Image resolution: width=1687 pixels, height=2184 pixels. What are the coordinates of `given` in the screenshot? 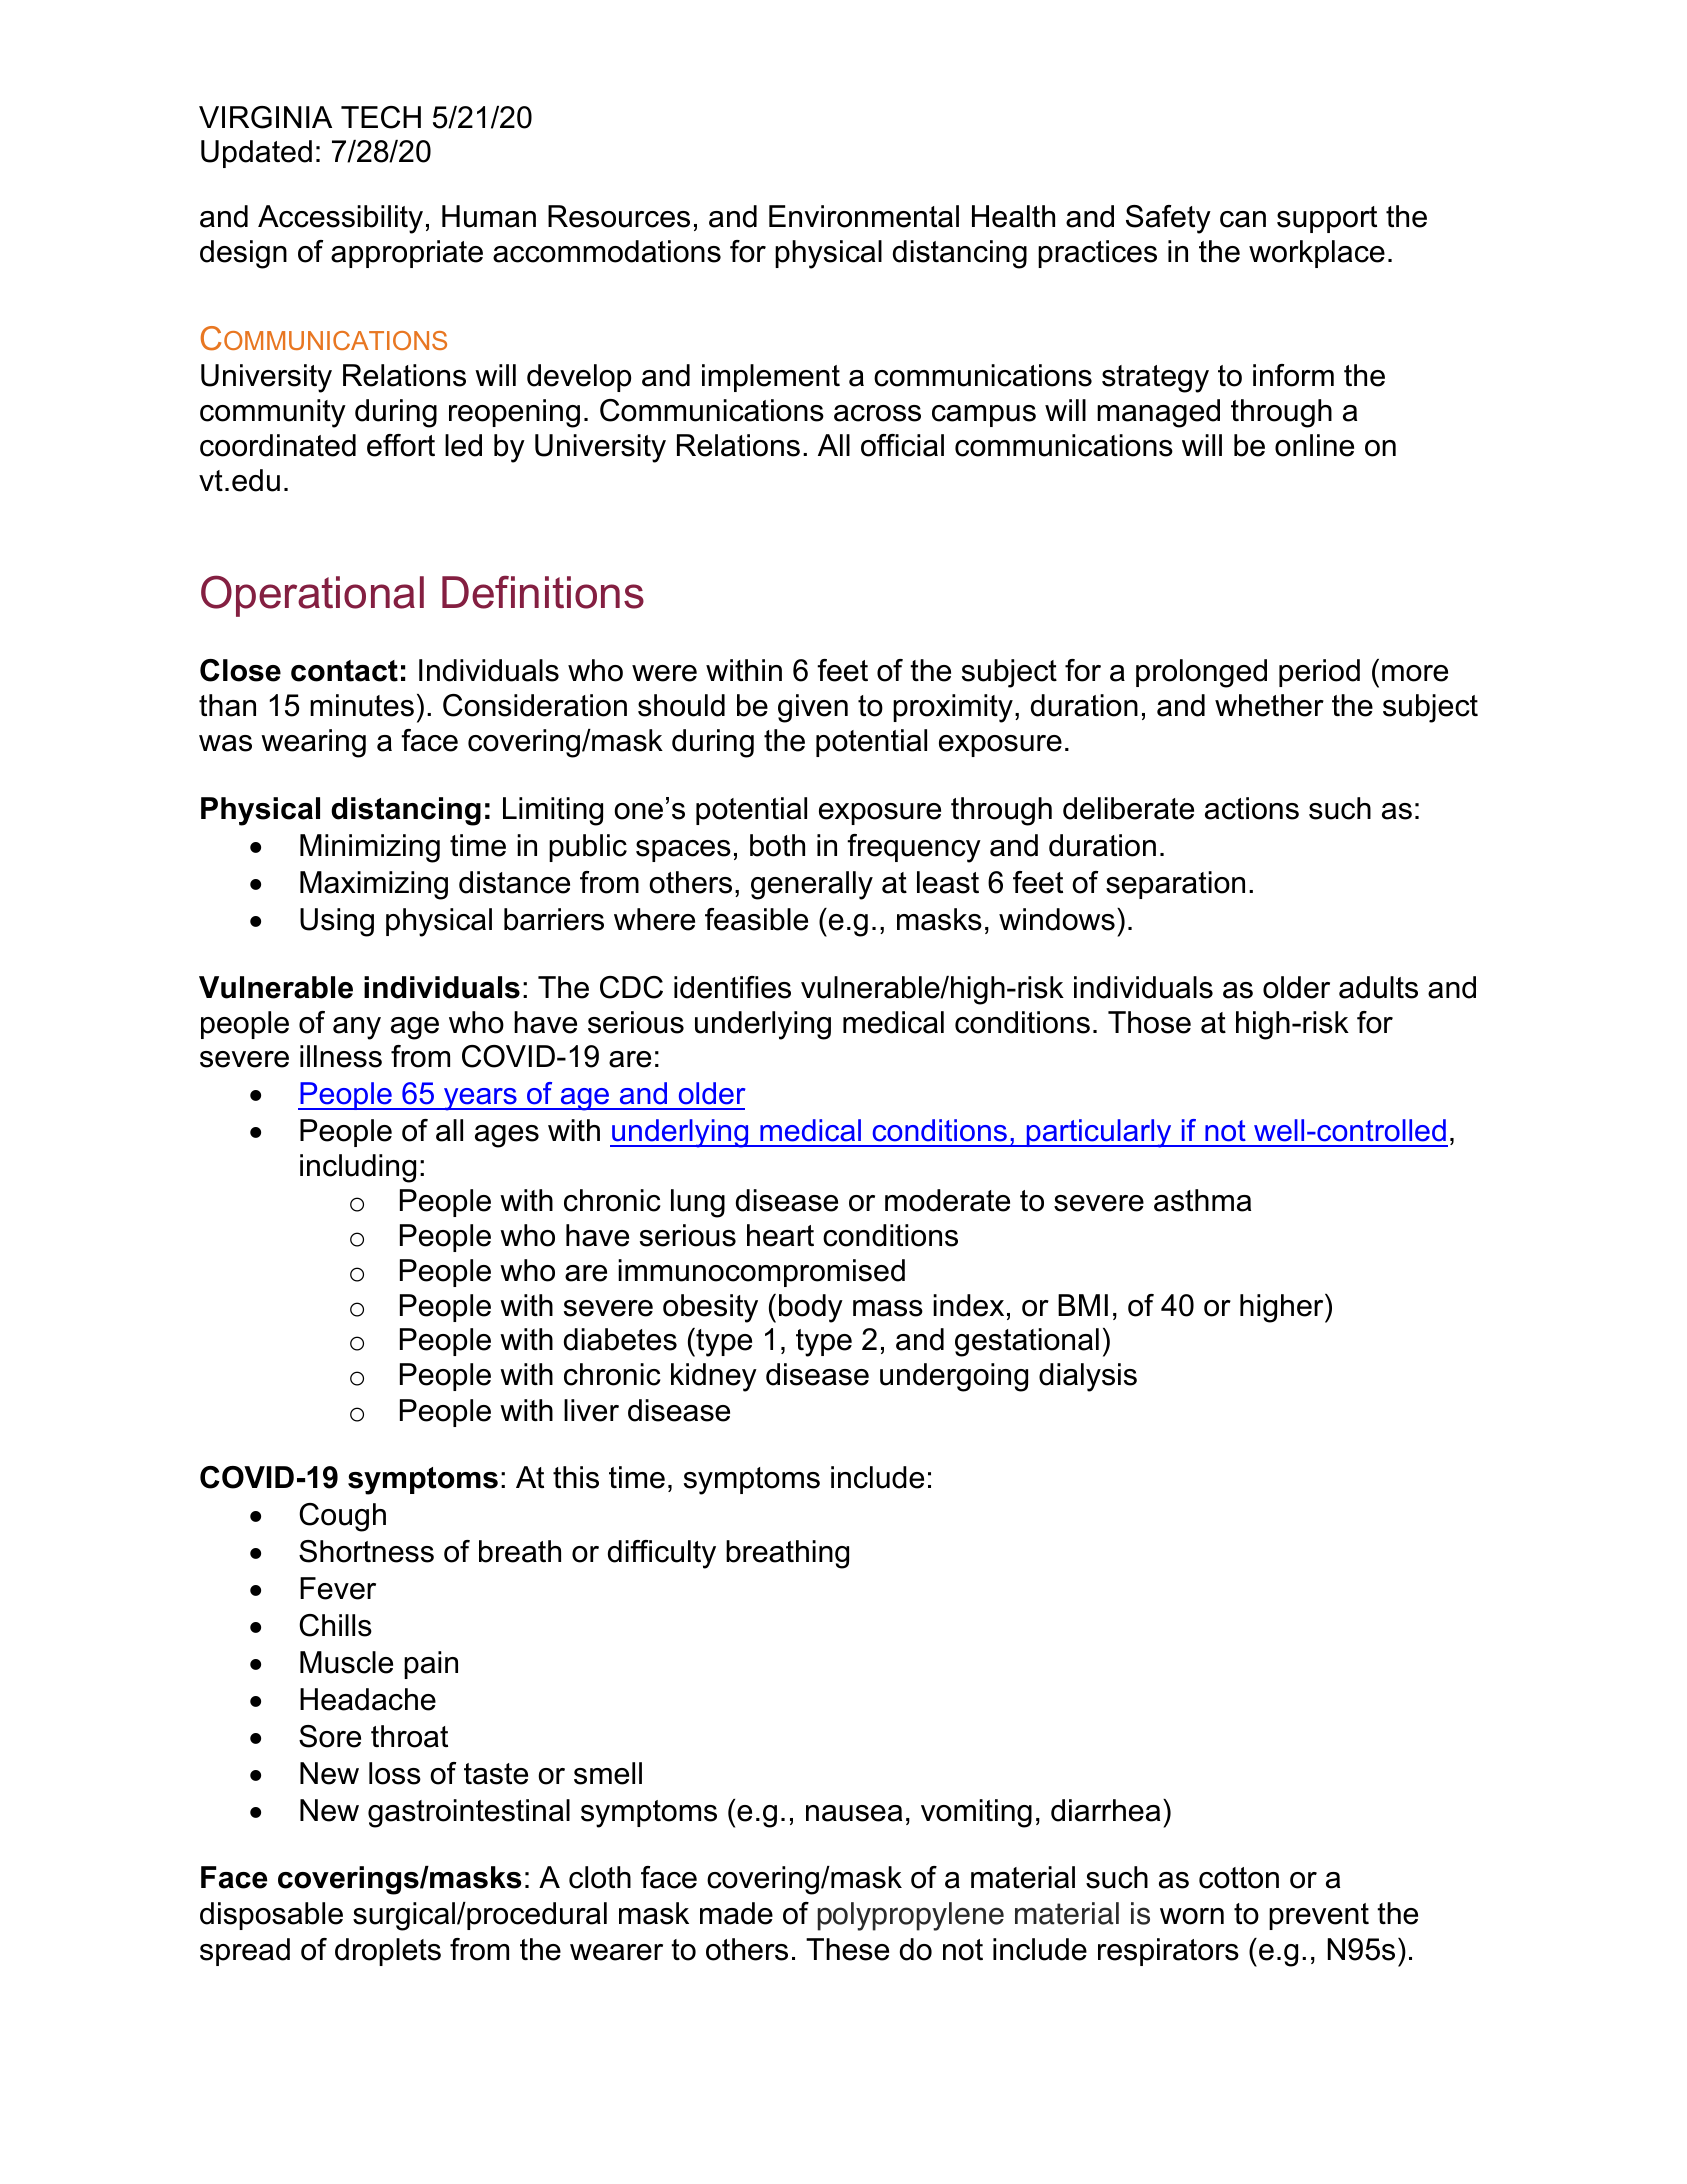 It's located at (813, 708).
